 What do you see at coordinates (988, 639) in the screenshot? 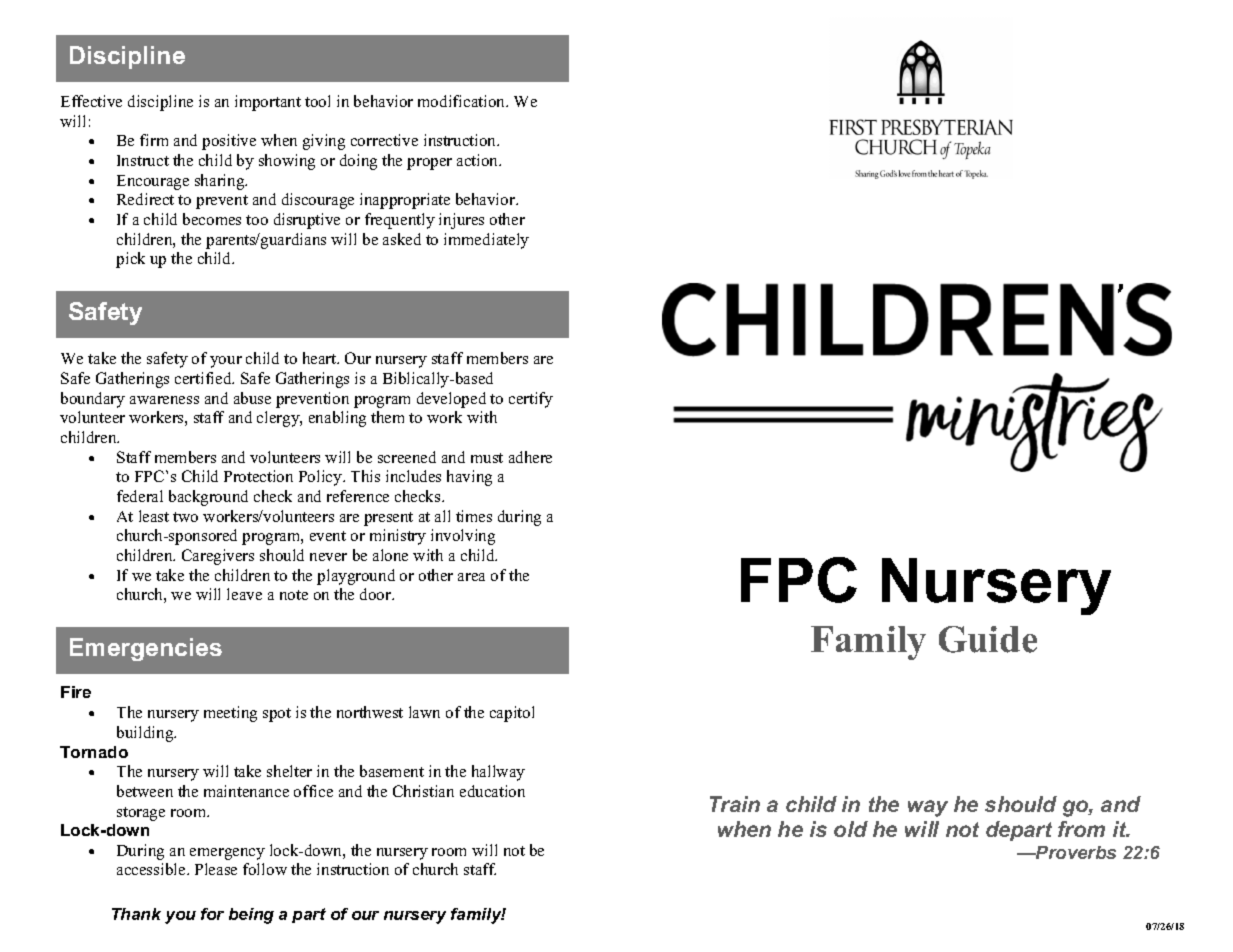
I see `Guide` at bounding box center [988, 639].
